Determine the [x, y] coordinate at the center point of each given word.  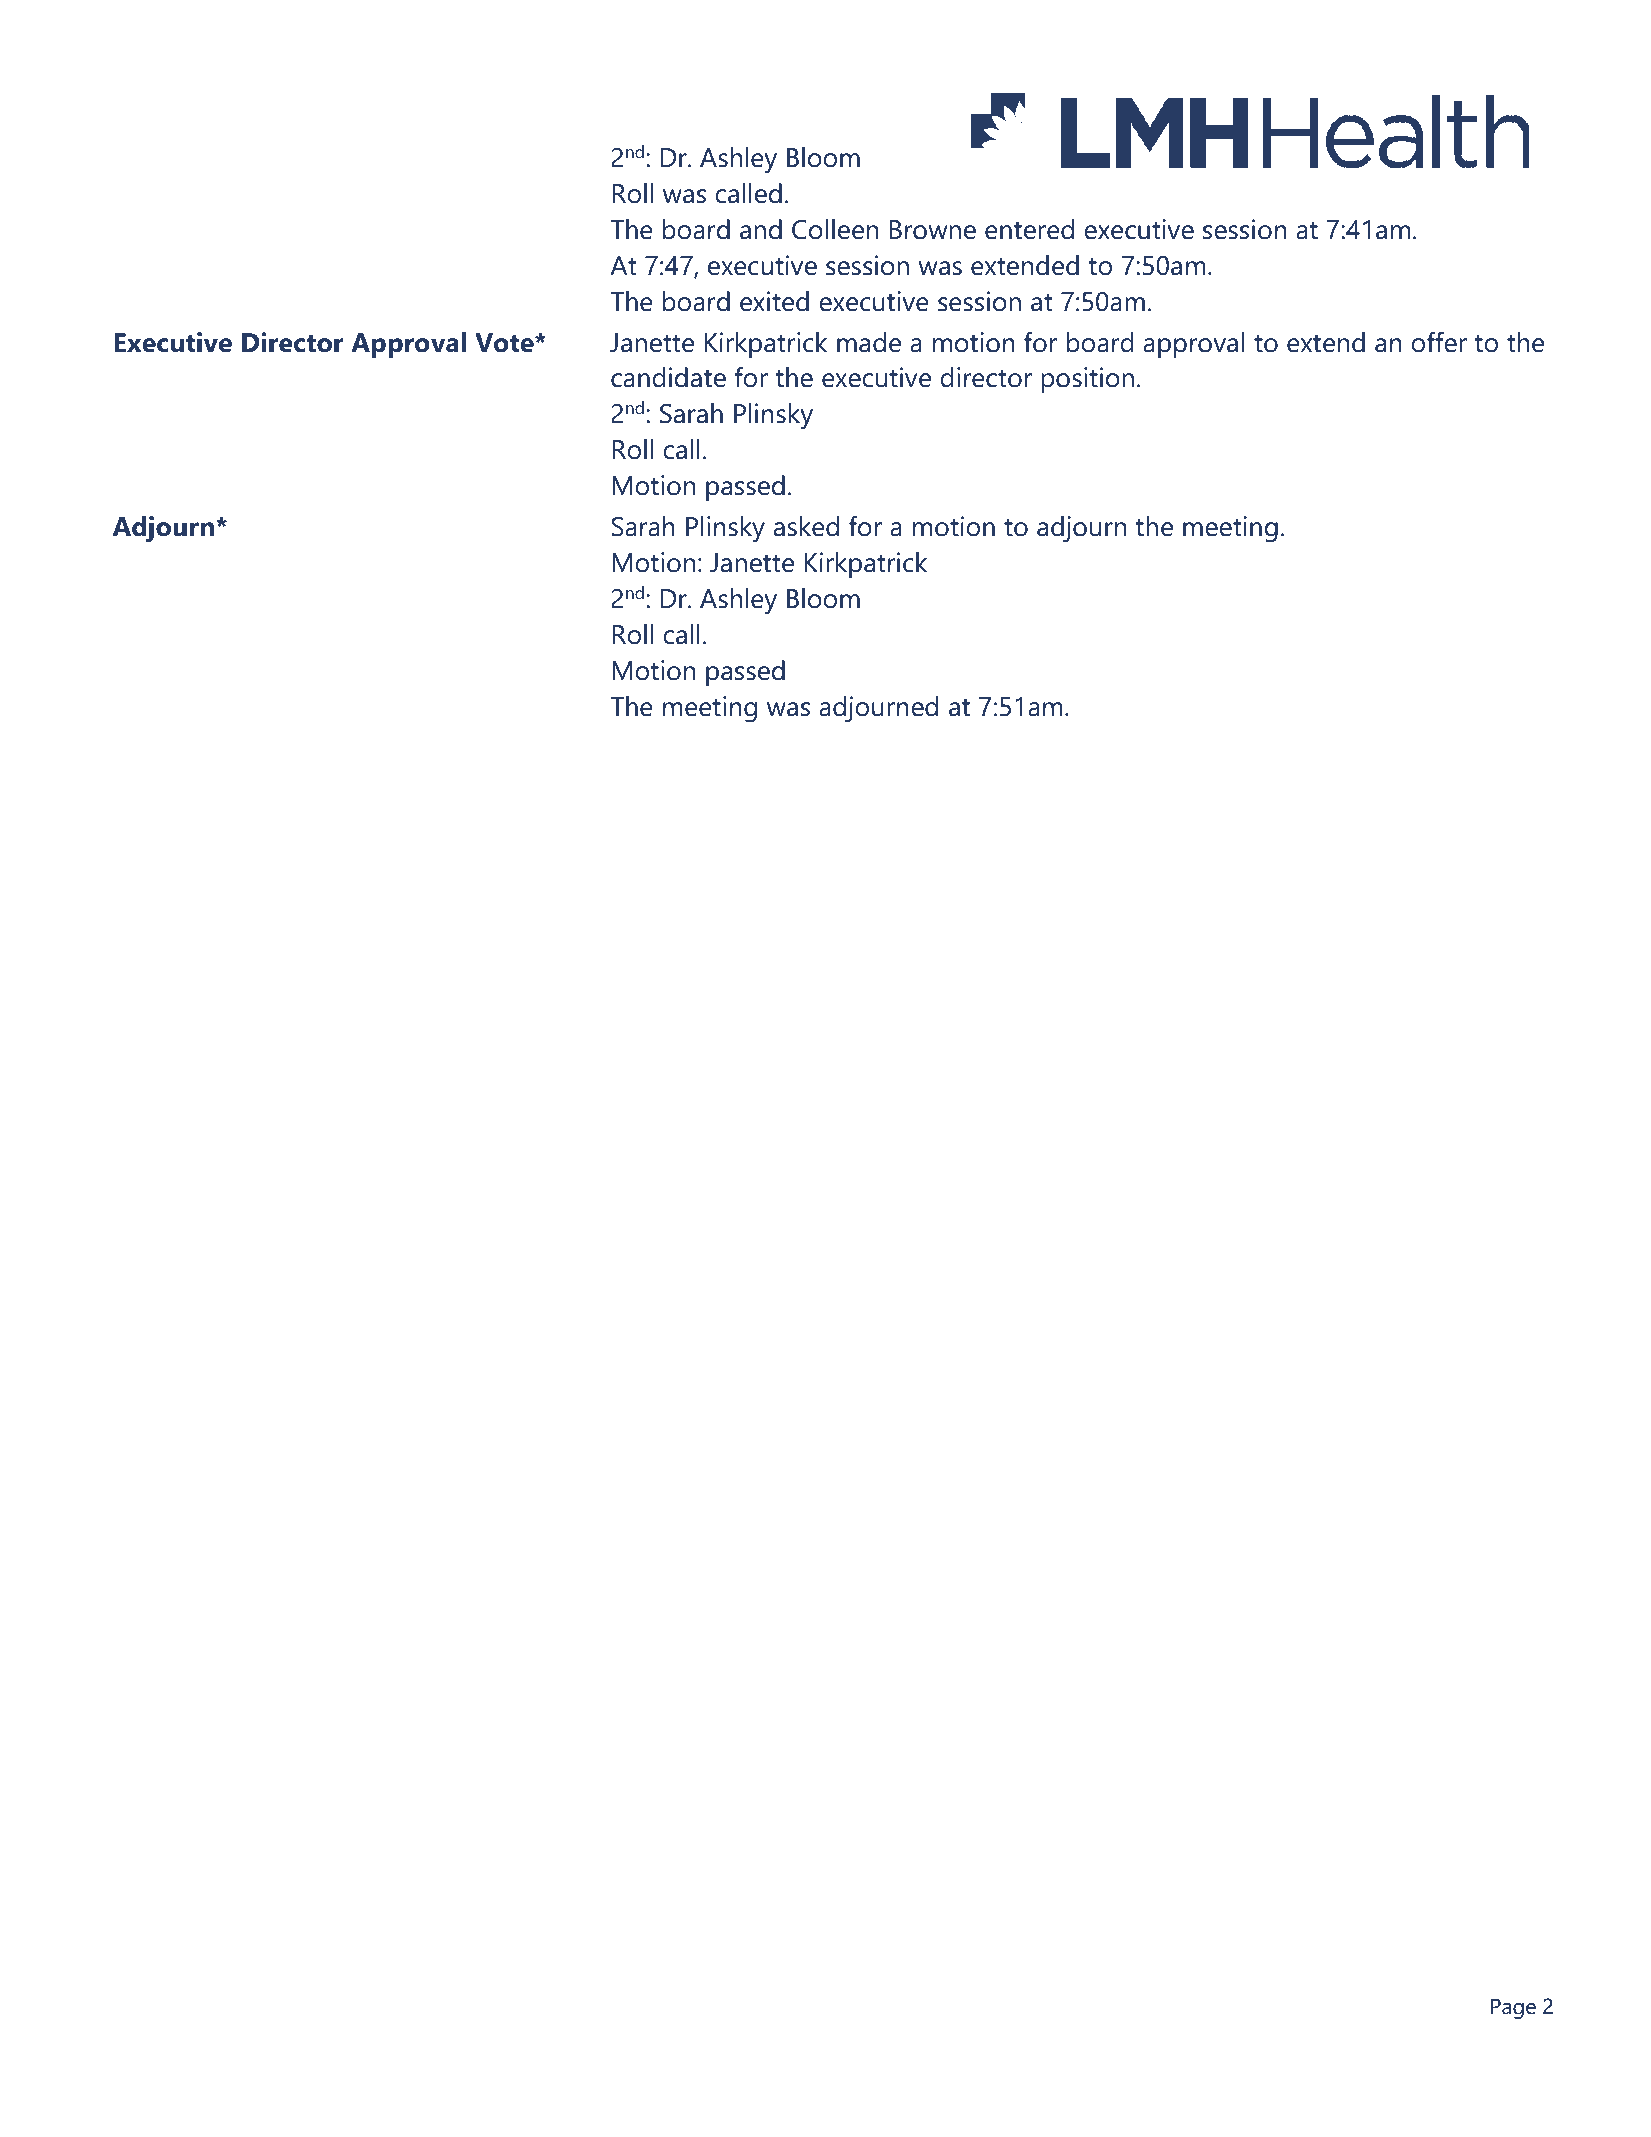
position [1087, 380]
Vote [505, 343]
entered [1029, 229]
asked [806, 526]
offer [1439, 342]
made [869, 342]
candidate [668, 377]
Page [1513, 2009]
